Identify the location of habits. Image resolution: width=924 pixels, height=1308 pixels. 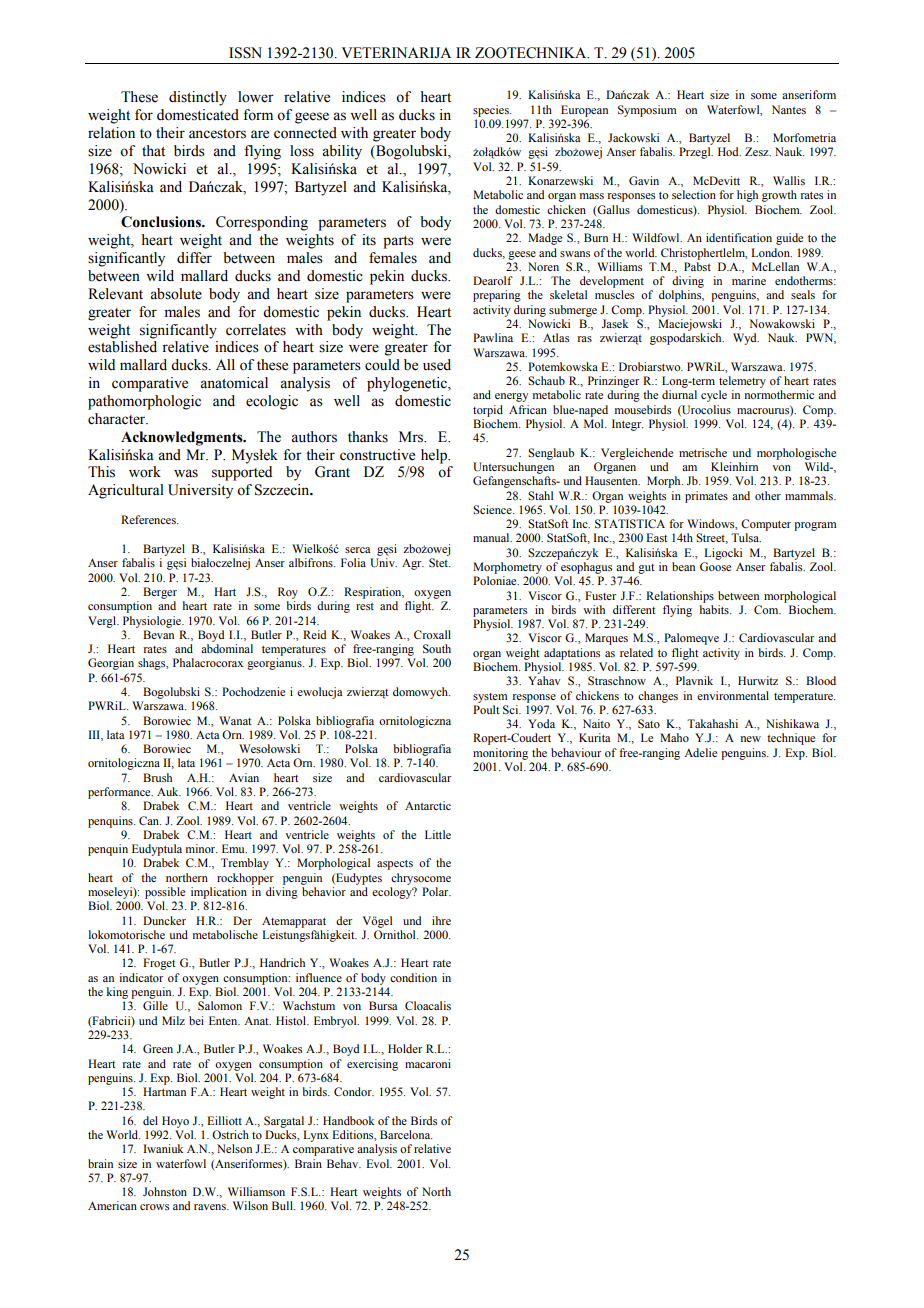
(715, 609).
